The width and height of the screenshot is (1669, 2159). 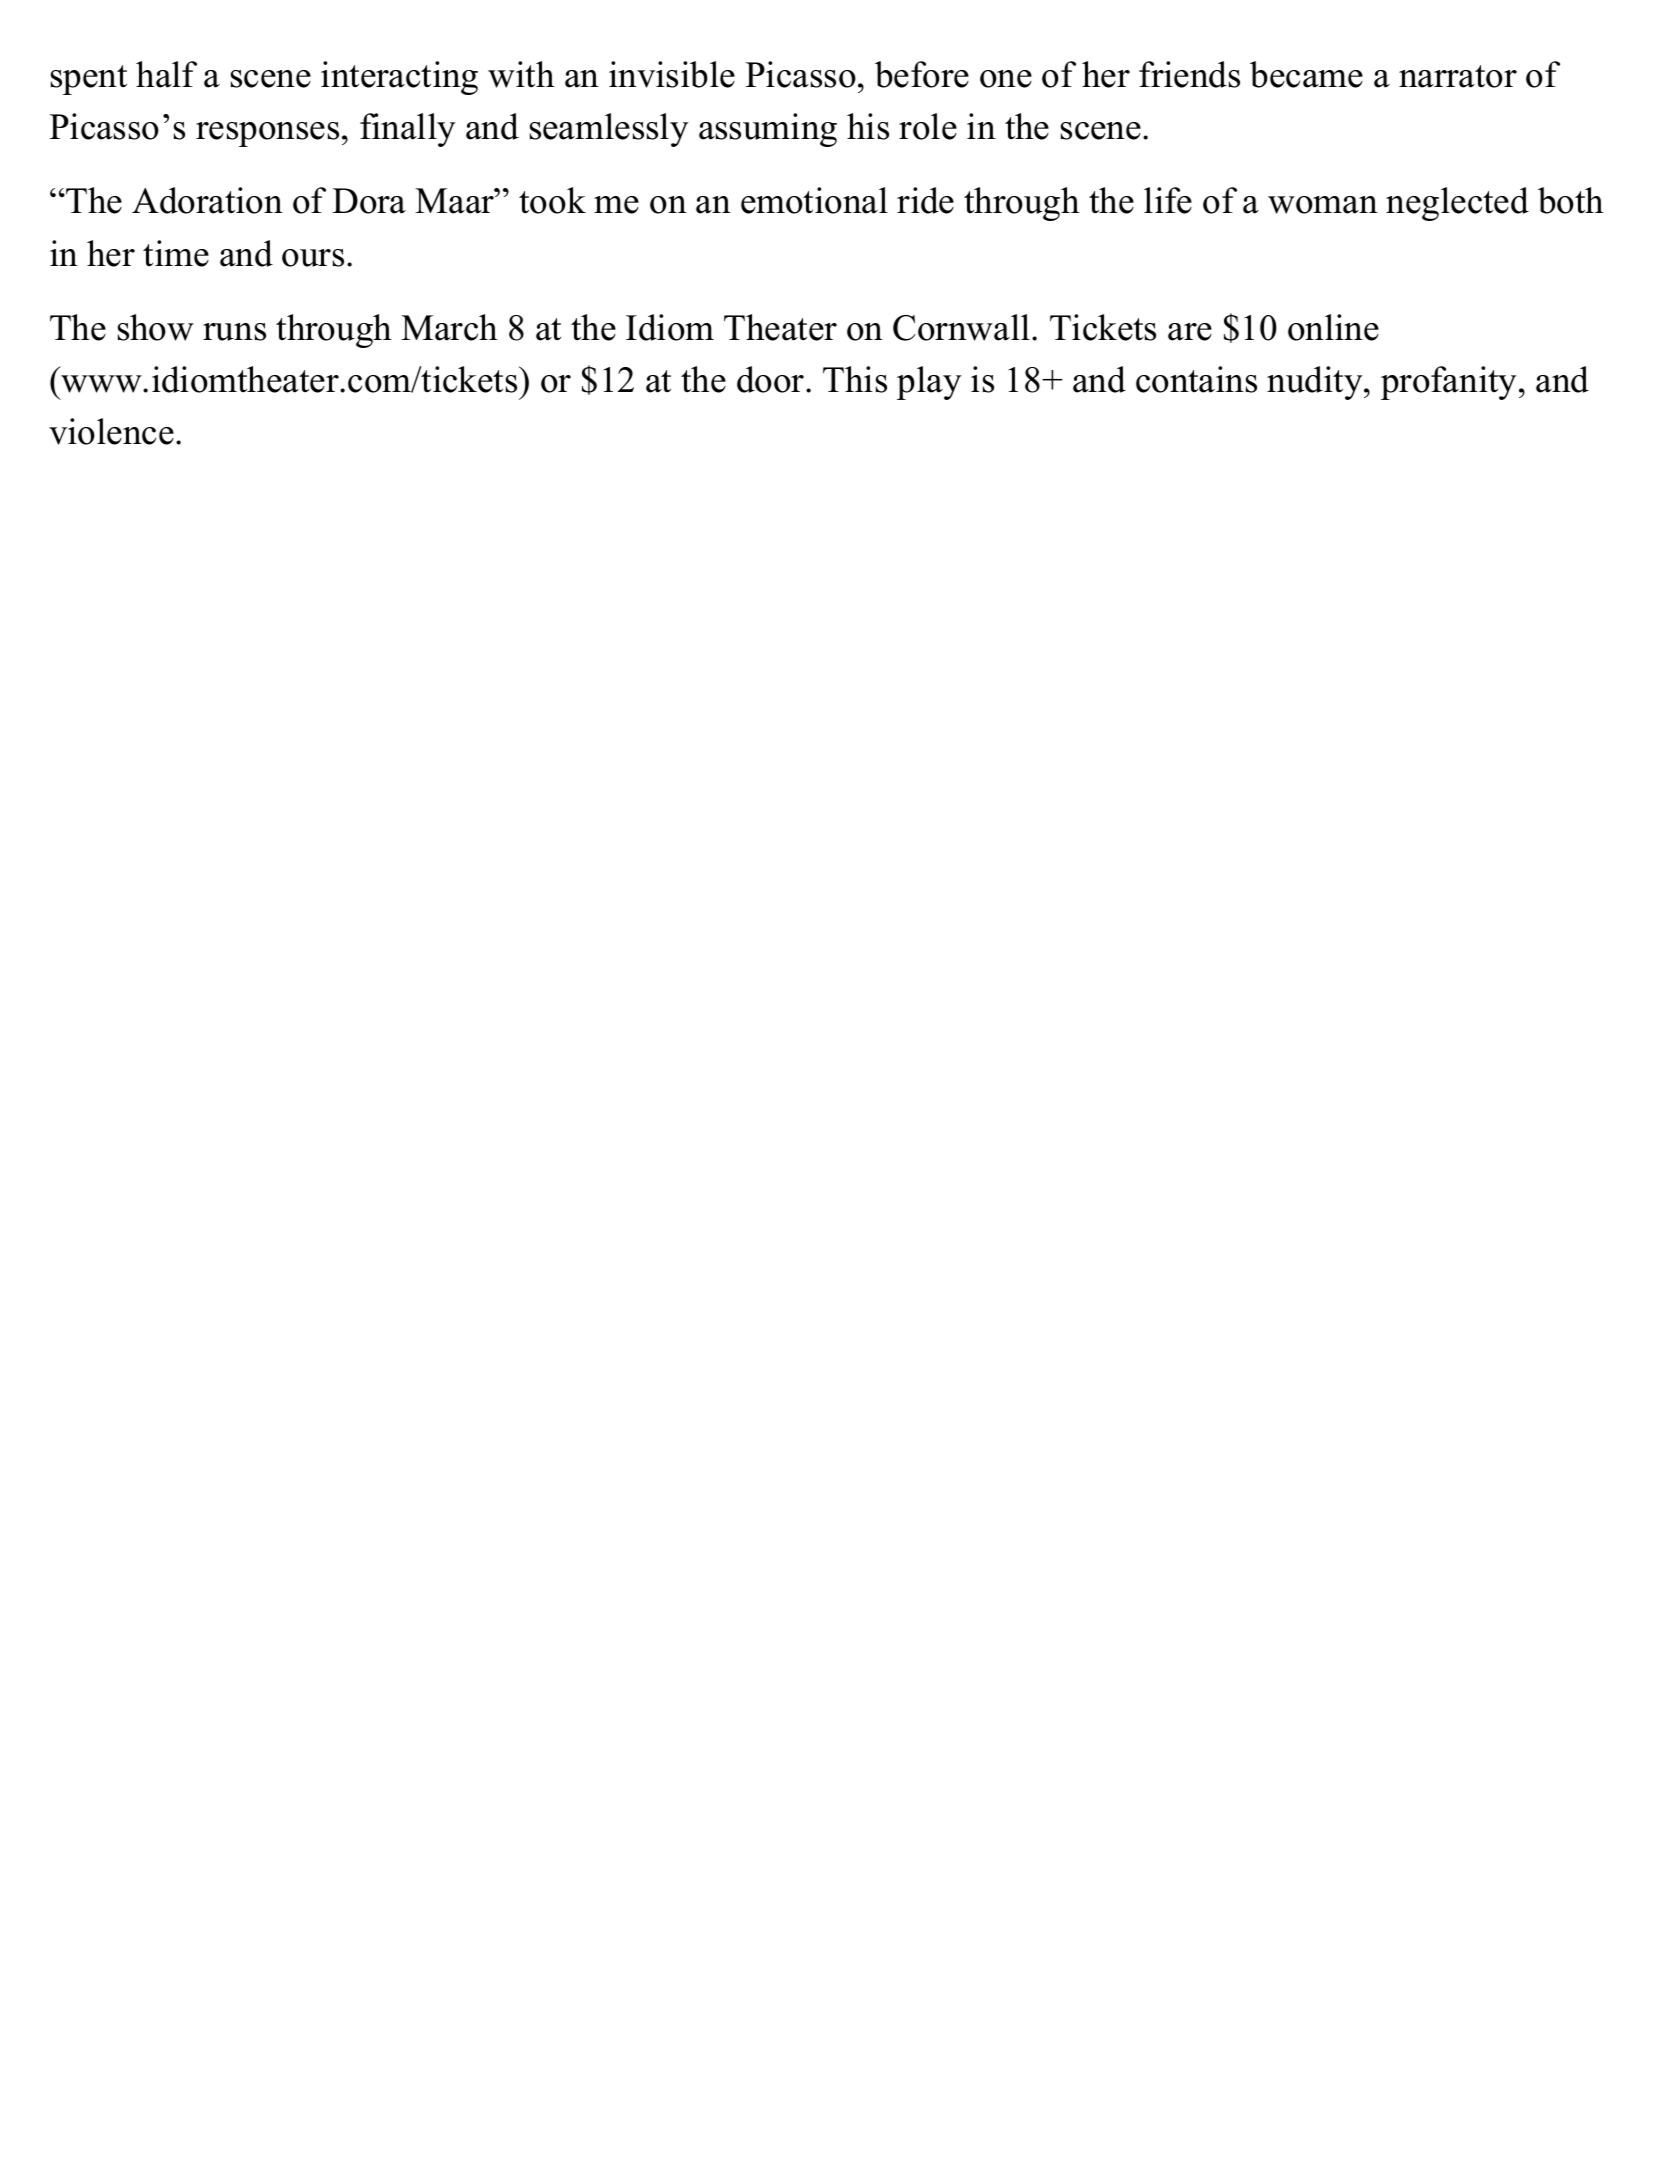 What do you see at coordinates (1458, 76) in the screenshot?
I see `narrator` at bounding box center [1458, 76].
